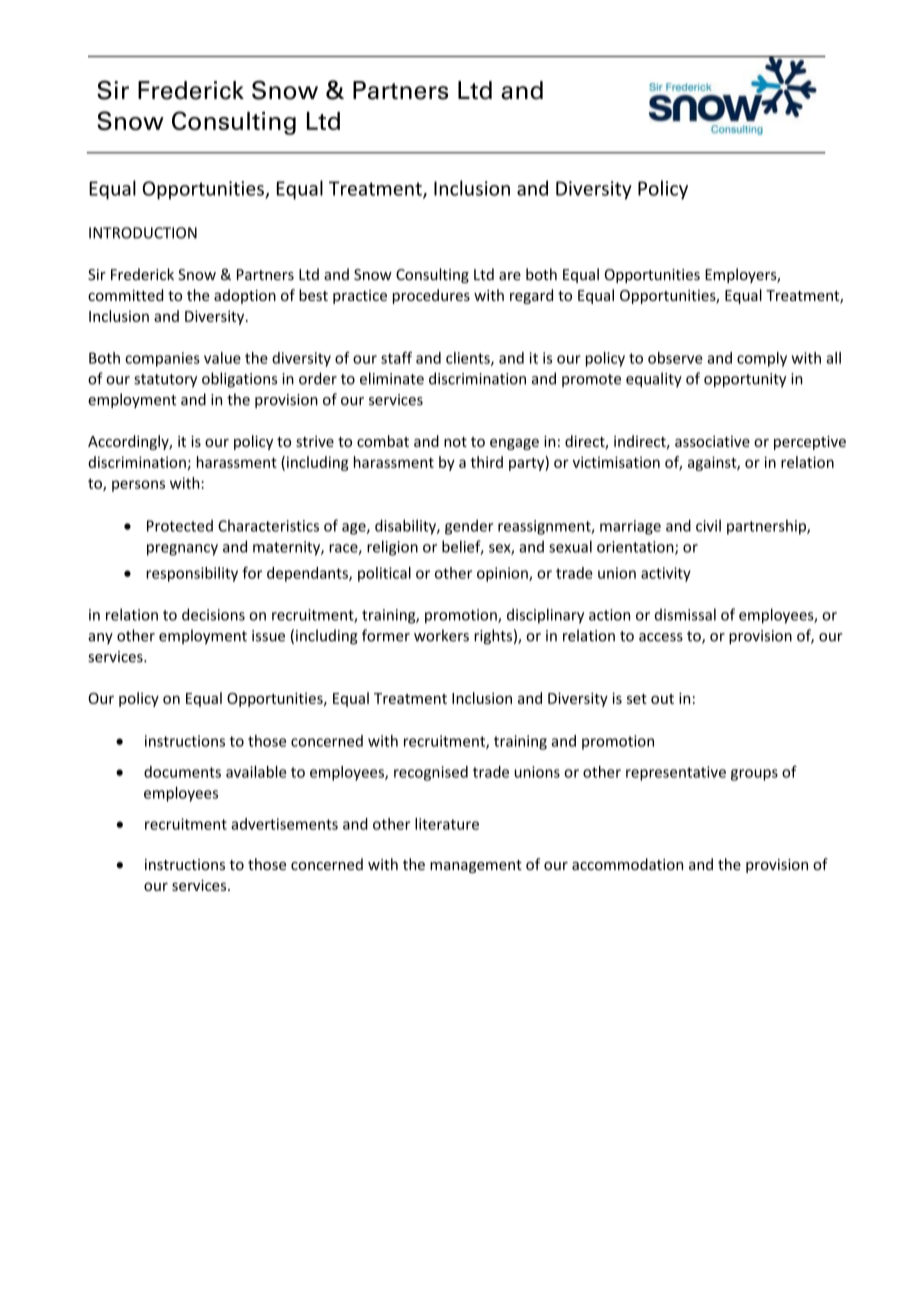 Image resolution: width=924 pixels, height=1308 pixels. What do you see at coordinates (138, 486) in the document?
I see `persons` at bounding box center [138, 486].
